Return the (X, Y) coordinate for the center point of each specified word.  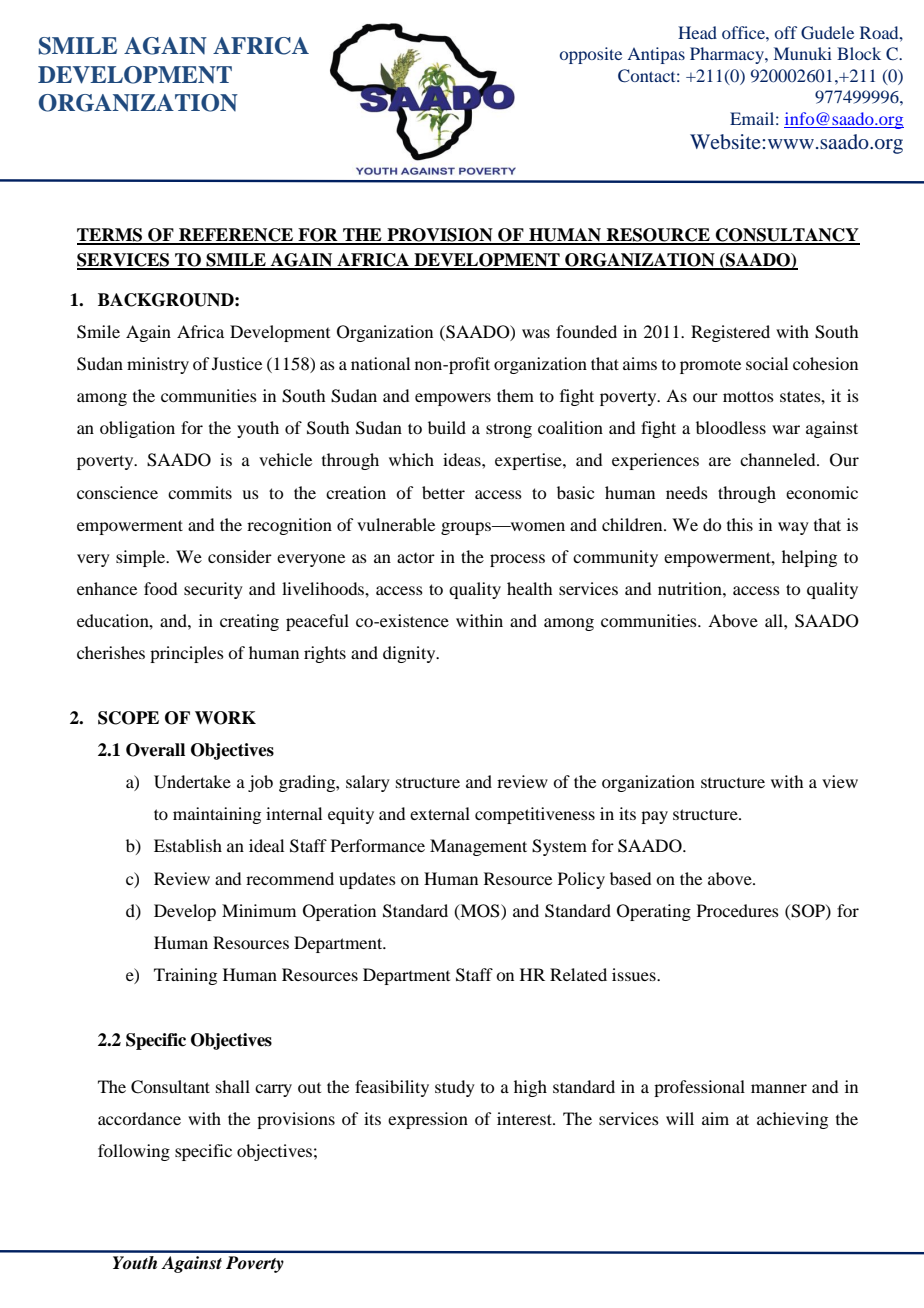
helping (809, 558)
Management (478, 847)
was (536, 333)
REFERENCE (236, 236)
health (529, 588)
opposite (591, 55)
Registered (730, 333)
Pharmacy (728, 55)
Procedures (738, 910)
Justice (237, 363)
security (213, 590)
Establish (188, 845)
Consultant (170, 1087)
